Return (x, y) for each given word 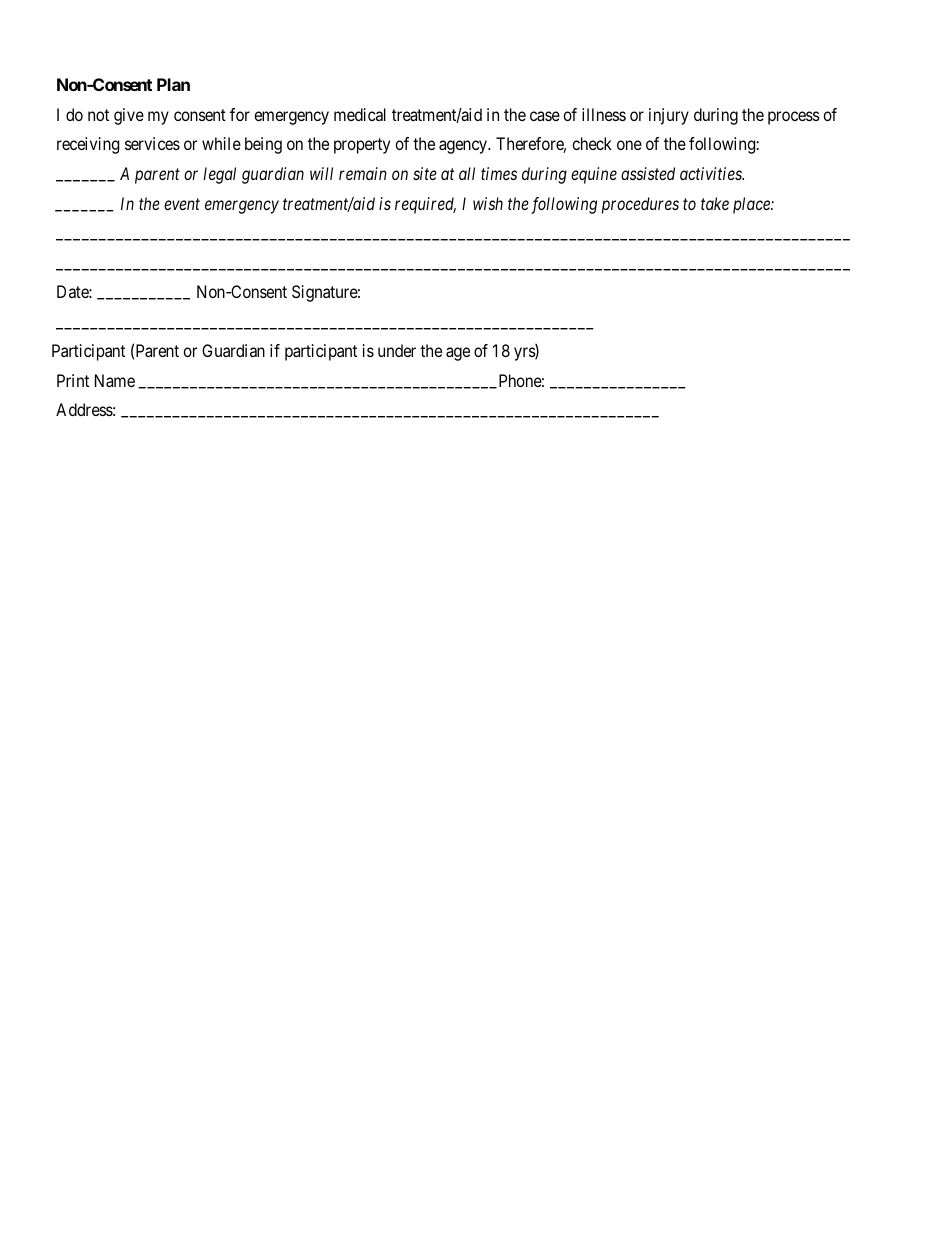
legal (219, 175)
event (182, 204)
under (397, 350)
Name (115, 380)
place (752, 205)
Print (73, 380)
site (425, 173)
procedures (640, 205)
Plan (173, 84)
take (715, 203)
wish (488, 203)
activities (712, 173)
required (425, 205)
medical (360, 114)
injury (669, 116)
